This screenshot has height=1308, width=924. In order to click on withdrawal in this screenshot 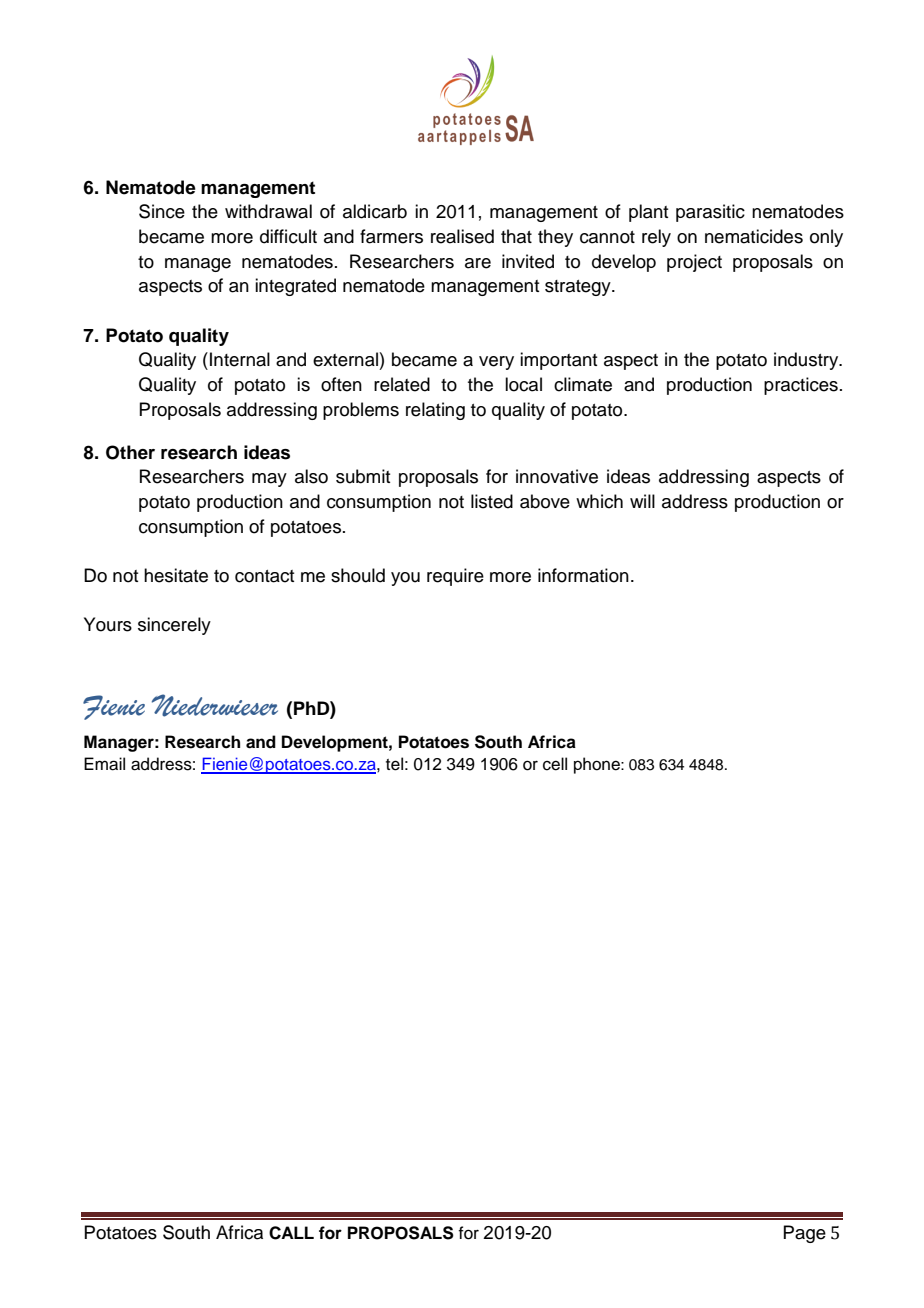, I will do `click(268, 211)`.
